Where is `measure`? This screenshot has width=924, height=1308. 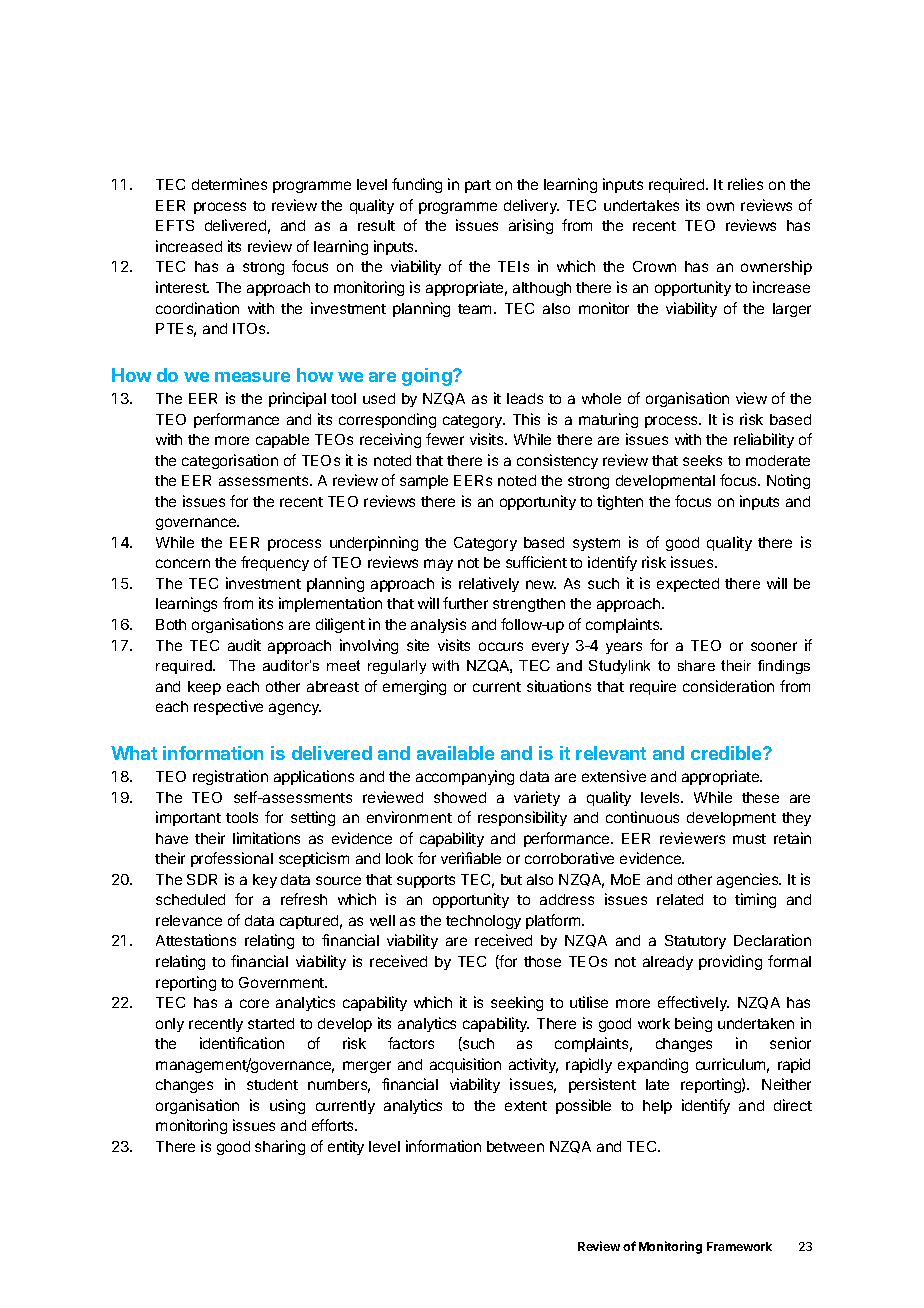
measure is located at coordinates (252, 377).
